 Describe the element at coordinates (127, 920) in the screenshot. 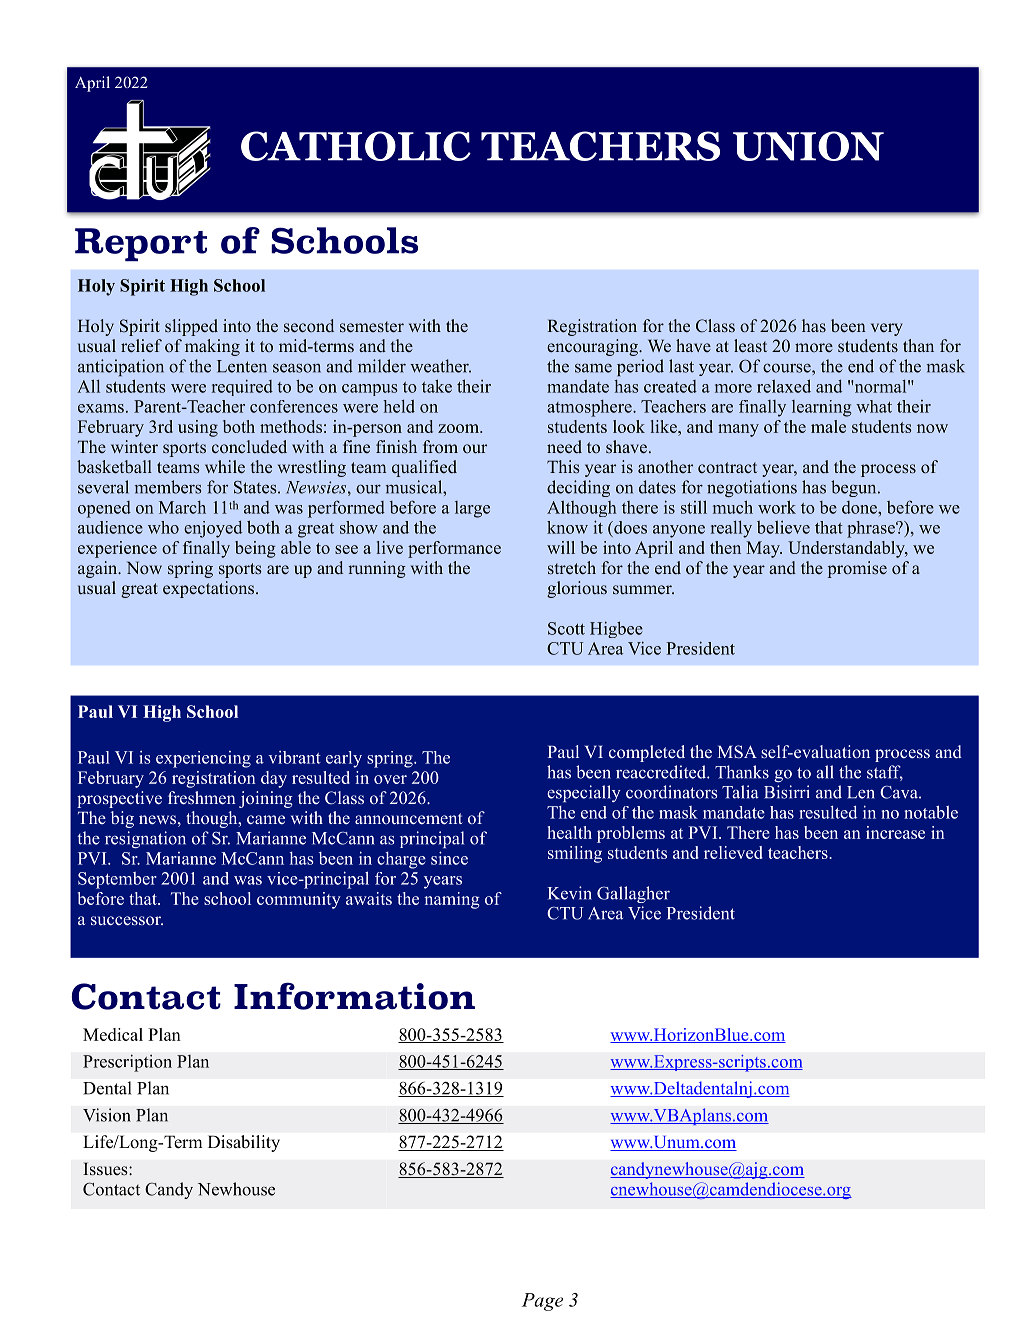

I see `successor` at that location.
